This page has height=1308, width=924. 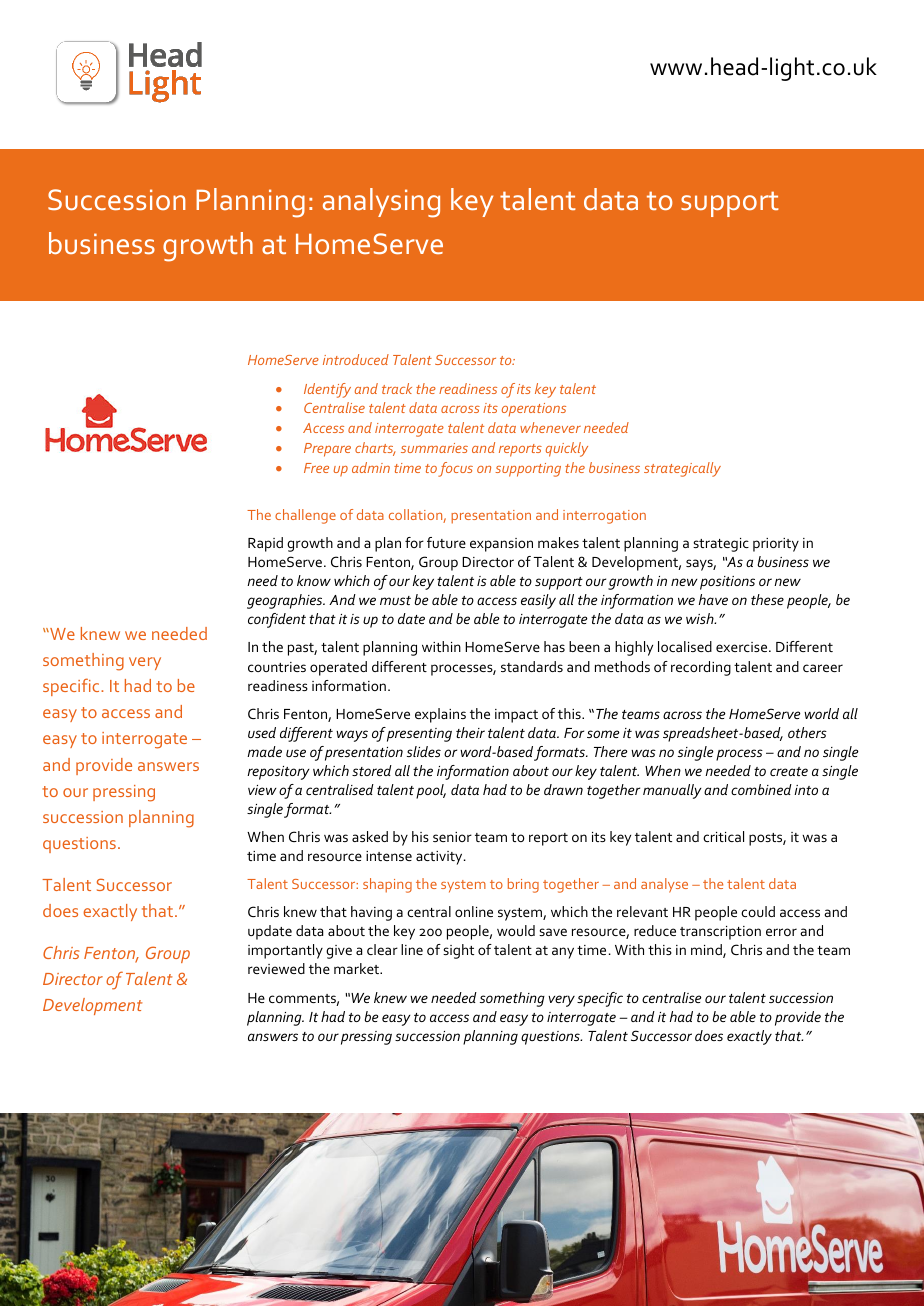 What do you see at coordinates (381, 203) in the page?
I see `analysing` at bounding box center [381, 203].
